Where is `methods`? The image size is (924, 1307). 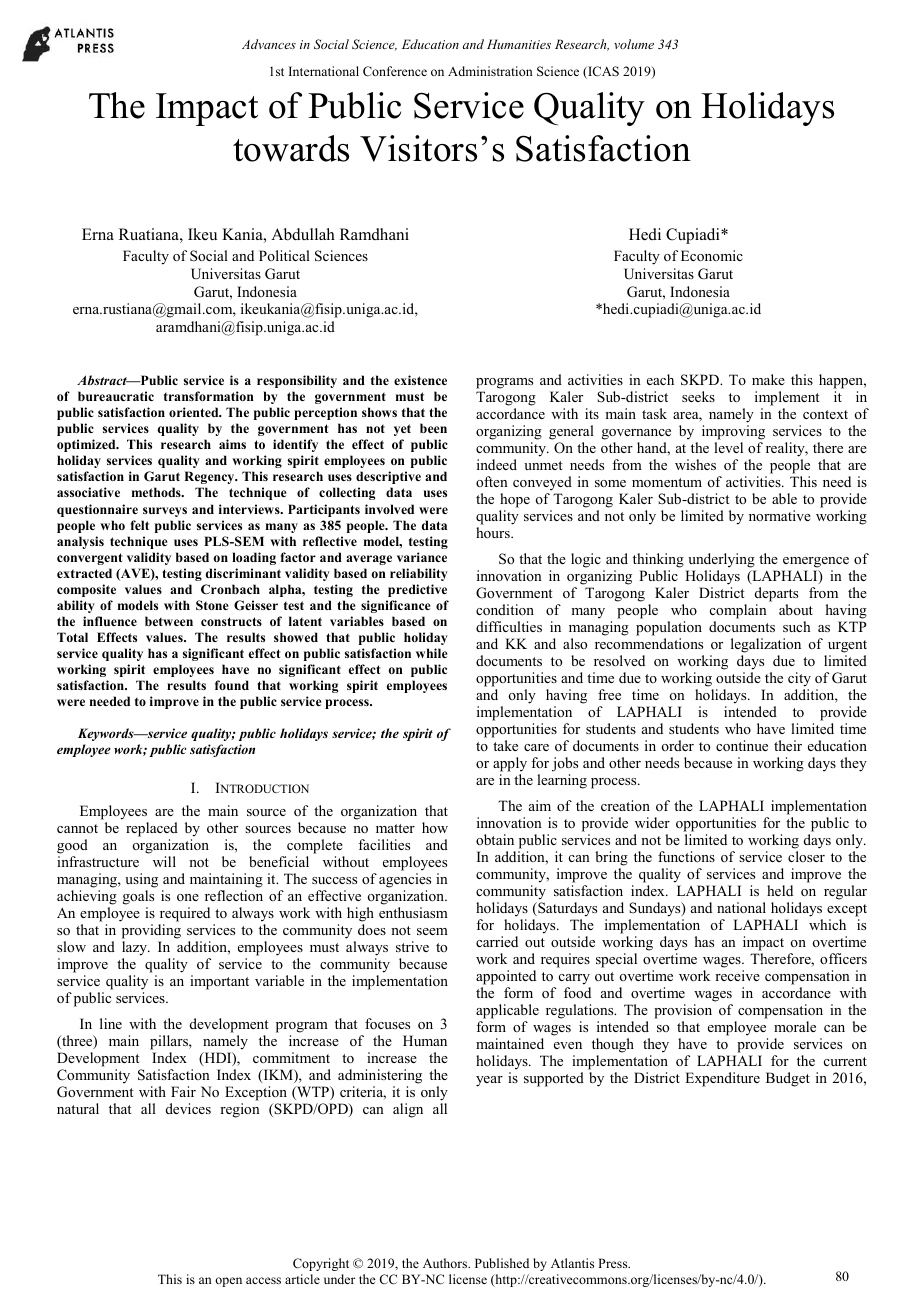 methods is located at coordinates (157, 492).
